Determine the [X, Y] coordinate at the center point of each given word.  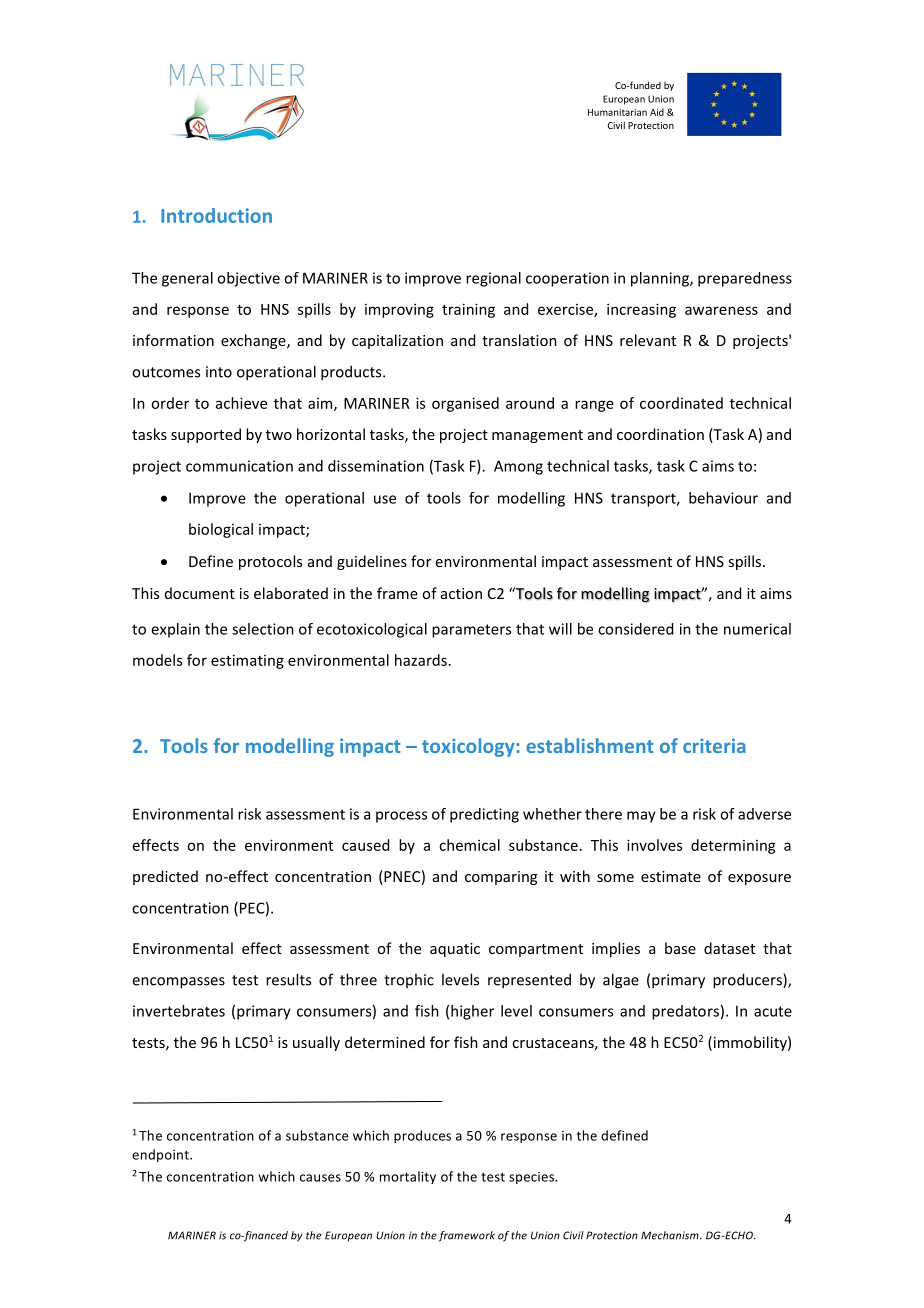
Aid [657, 112]
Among [518, 467]
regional [493, 279]
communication [239, 466]
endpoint [161, 1155]
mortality [408, 1177]
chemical [469, 845]
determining [733, 846]
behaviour [723, 498]
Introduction [216, 215]
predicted [165, 877]
